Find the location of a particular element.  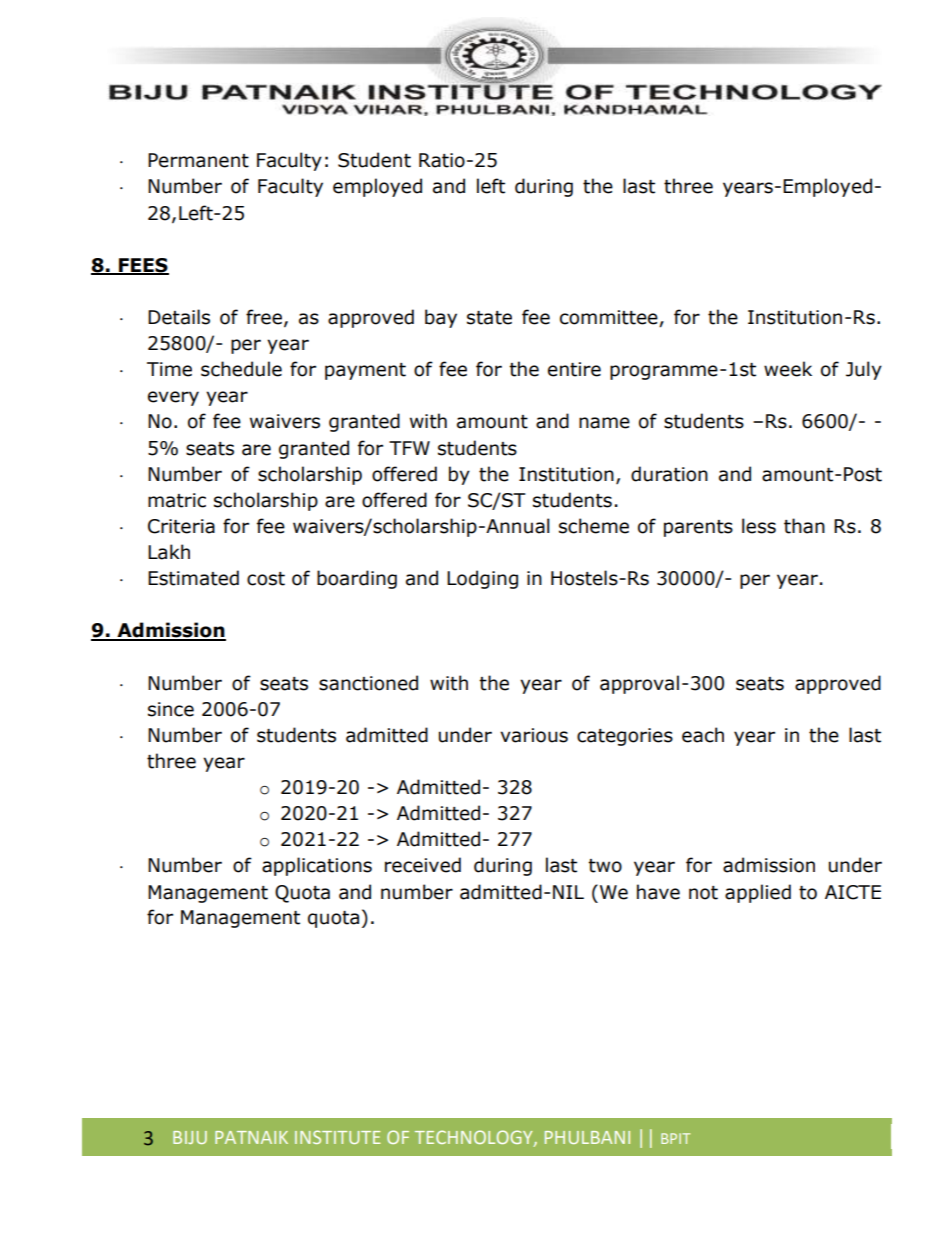

each is located at coordinates (703, 735).
